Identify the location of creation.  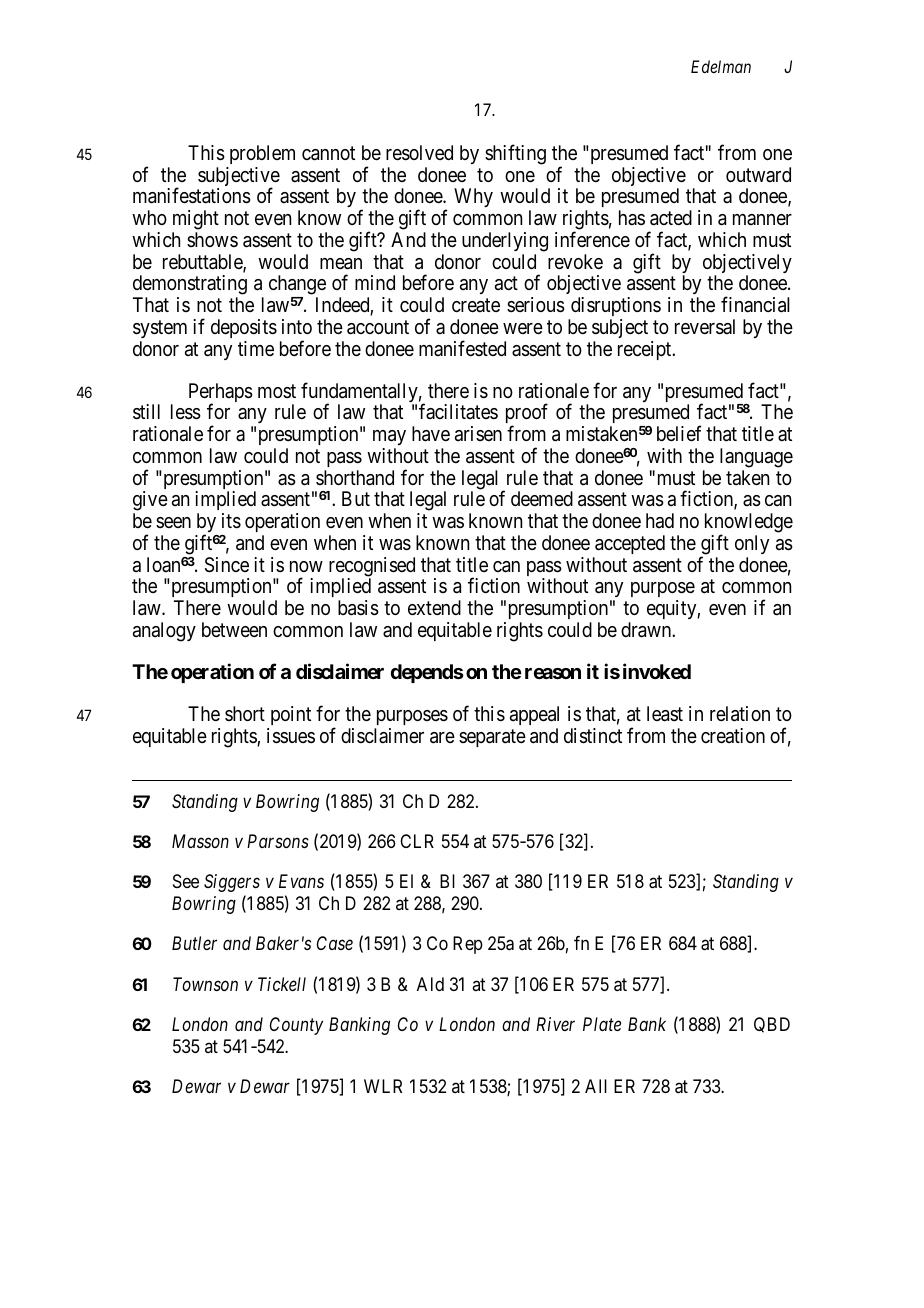
(733, 736).
